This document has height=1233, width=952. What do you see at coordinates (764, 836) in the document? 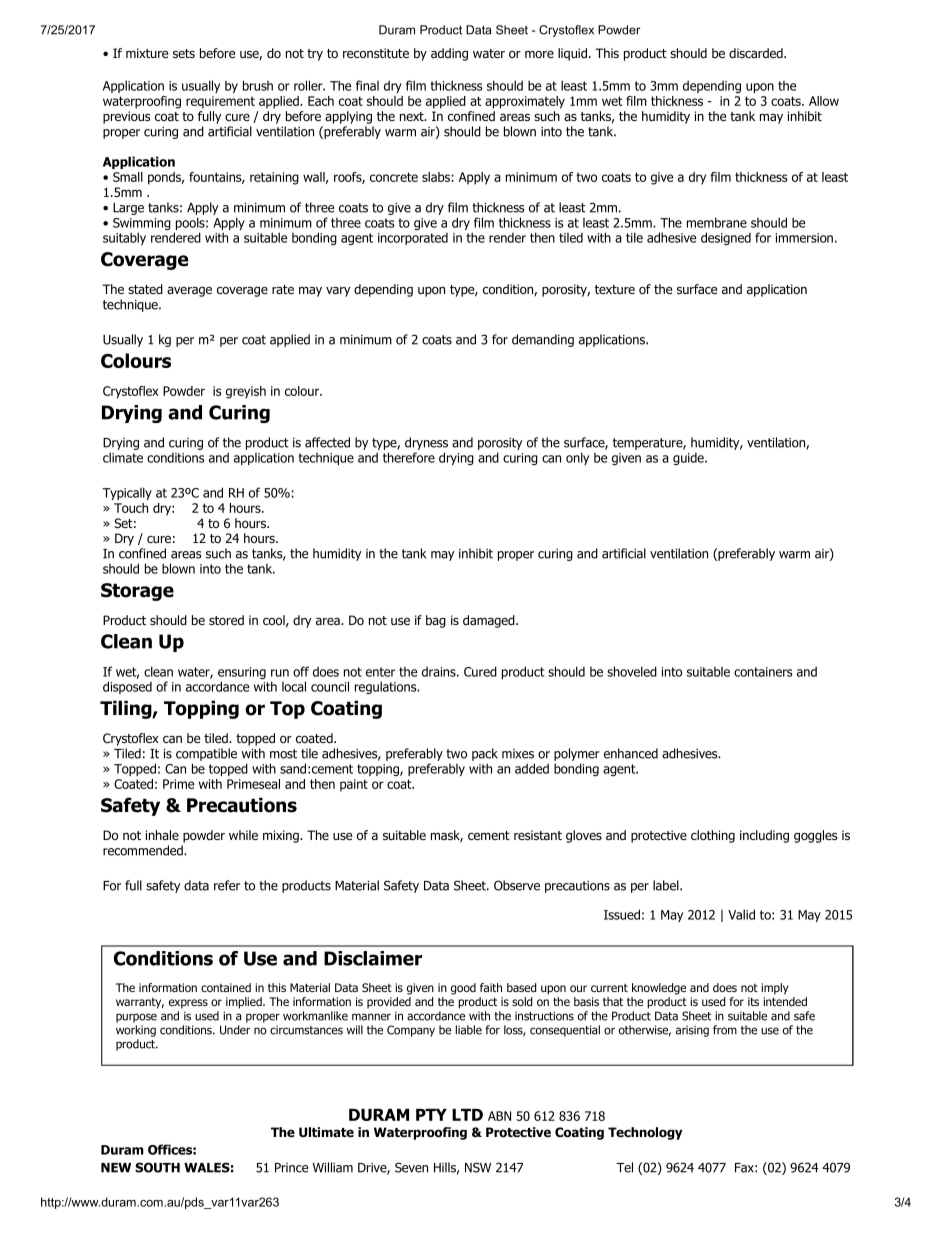
I see `including` at bounding box center [764, 836].
